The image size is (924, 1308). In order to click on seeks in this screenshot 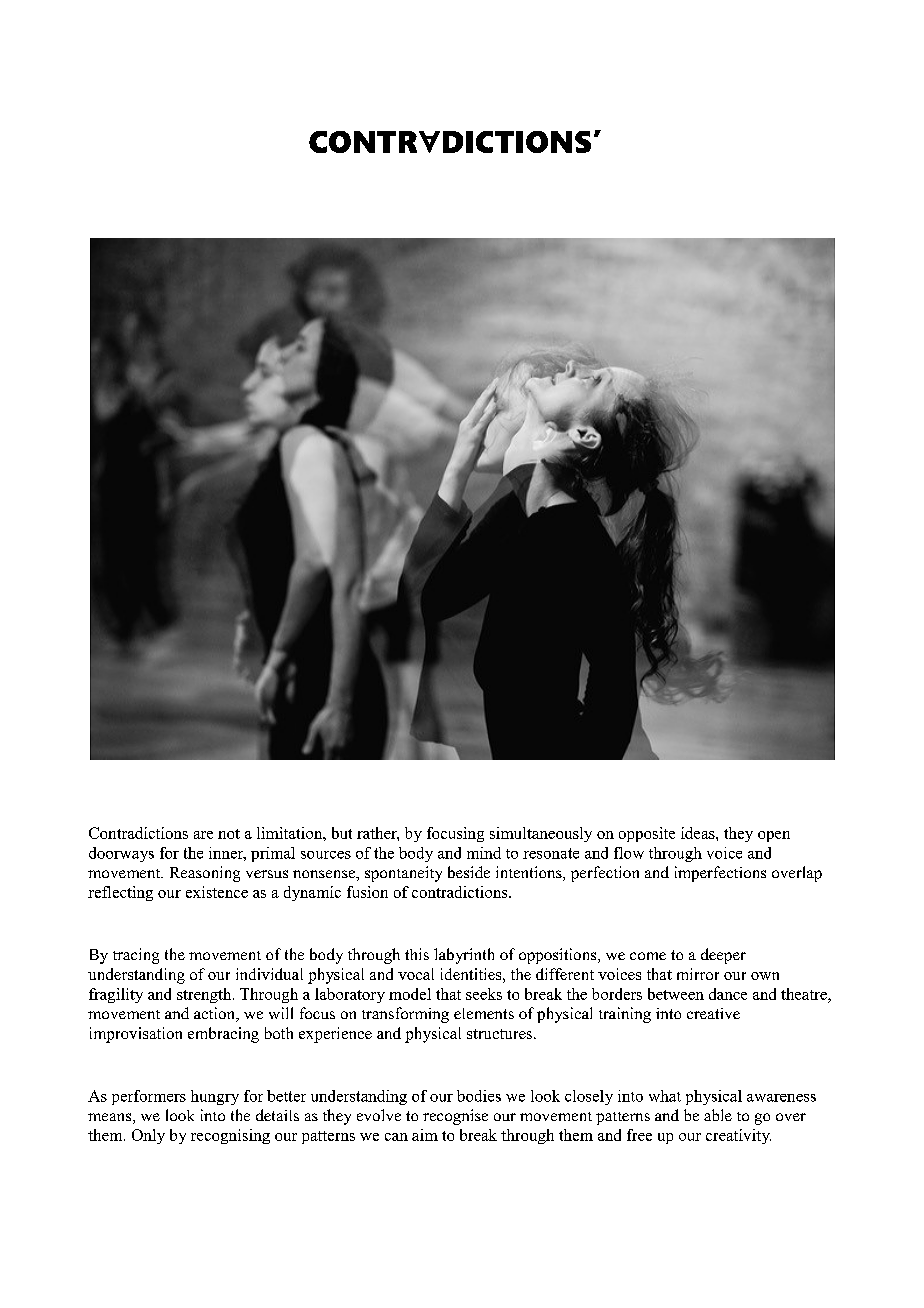, I will do `click(484, 994)`.
